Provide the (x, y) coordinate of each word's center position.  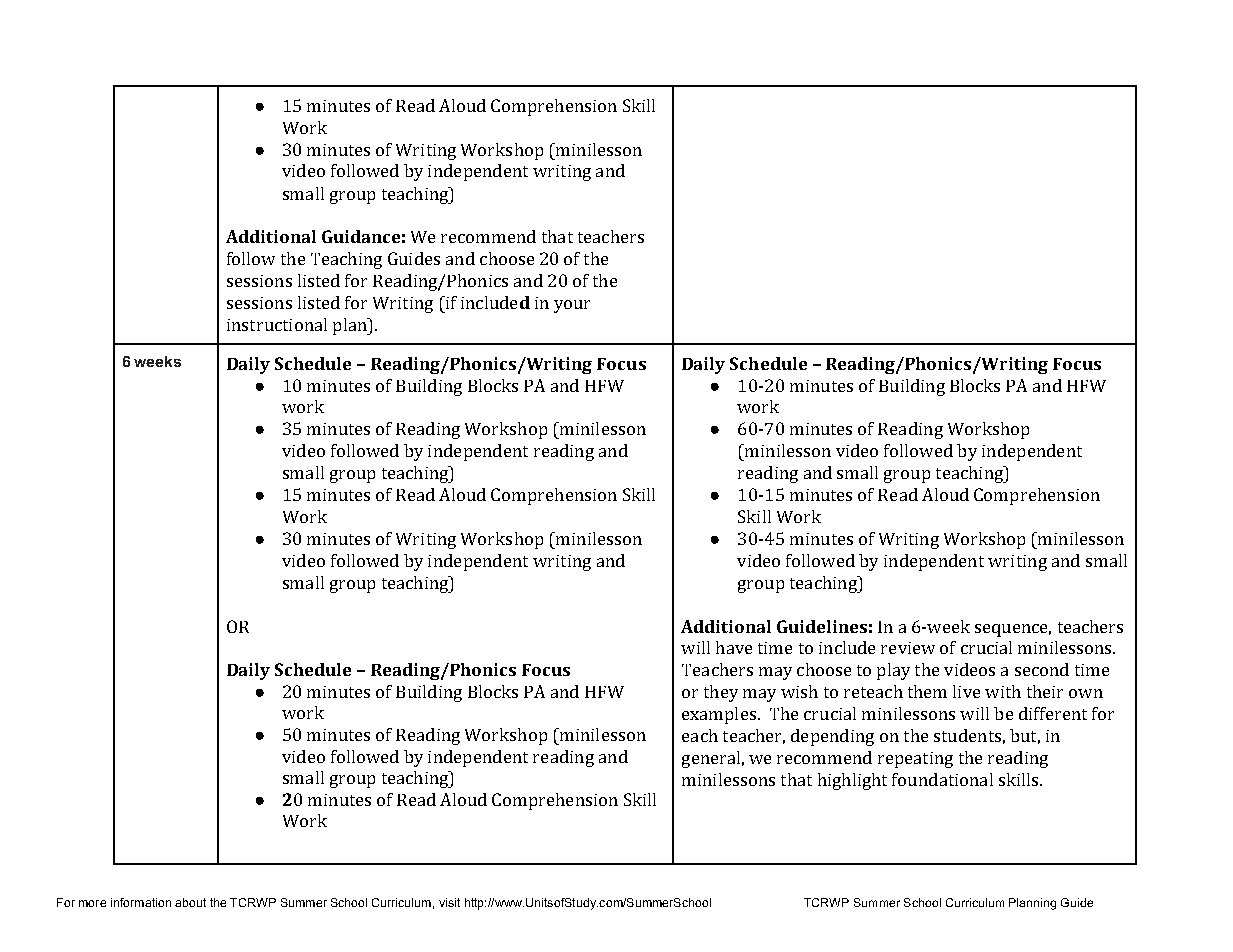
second (1042, 669)
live (966, 691)
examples (719, 715)
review (908, 648)
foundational (942, 779)
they (721, 693)
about (190, 902)
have (734, 647)
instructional (277, 324)
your (572, 306)
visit (449, 902)
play (893, 671)
